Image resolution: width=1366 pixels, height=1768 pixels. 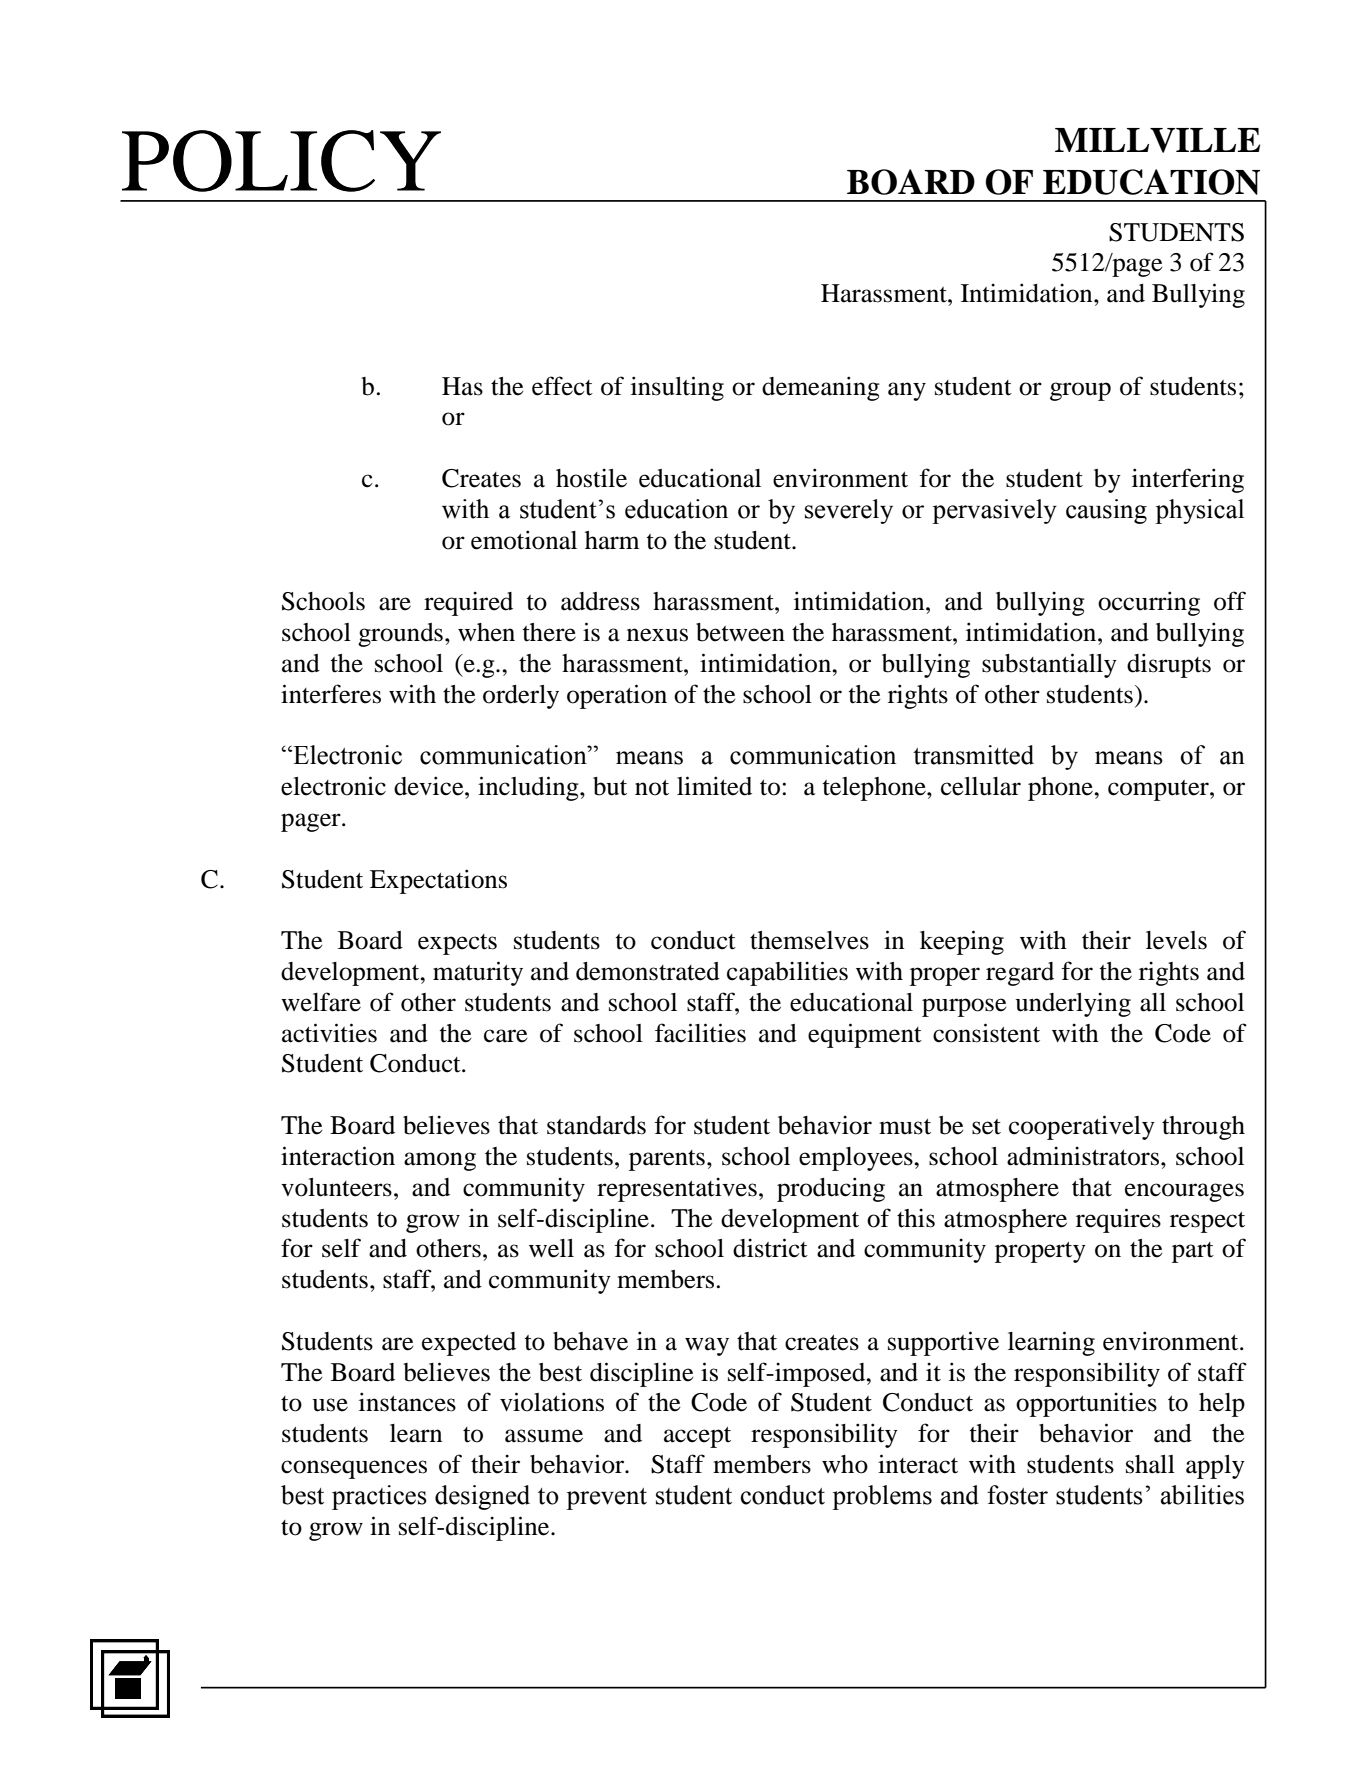 What do you see at coordinates (440, 1161) in the image?
I see `among` at bounding box center [440, 1161].
